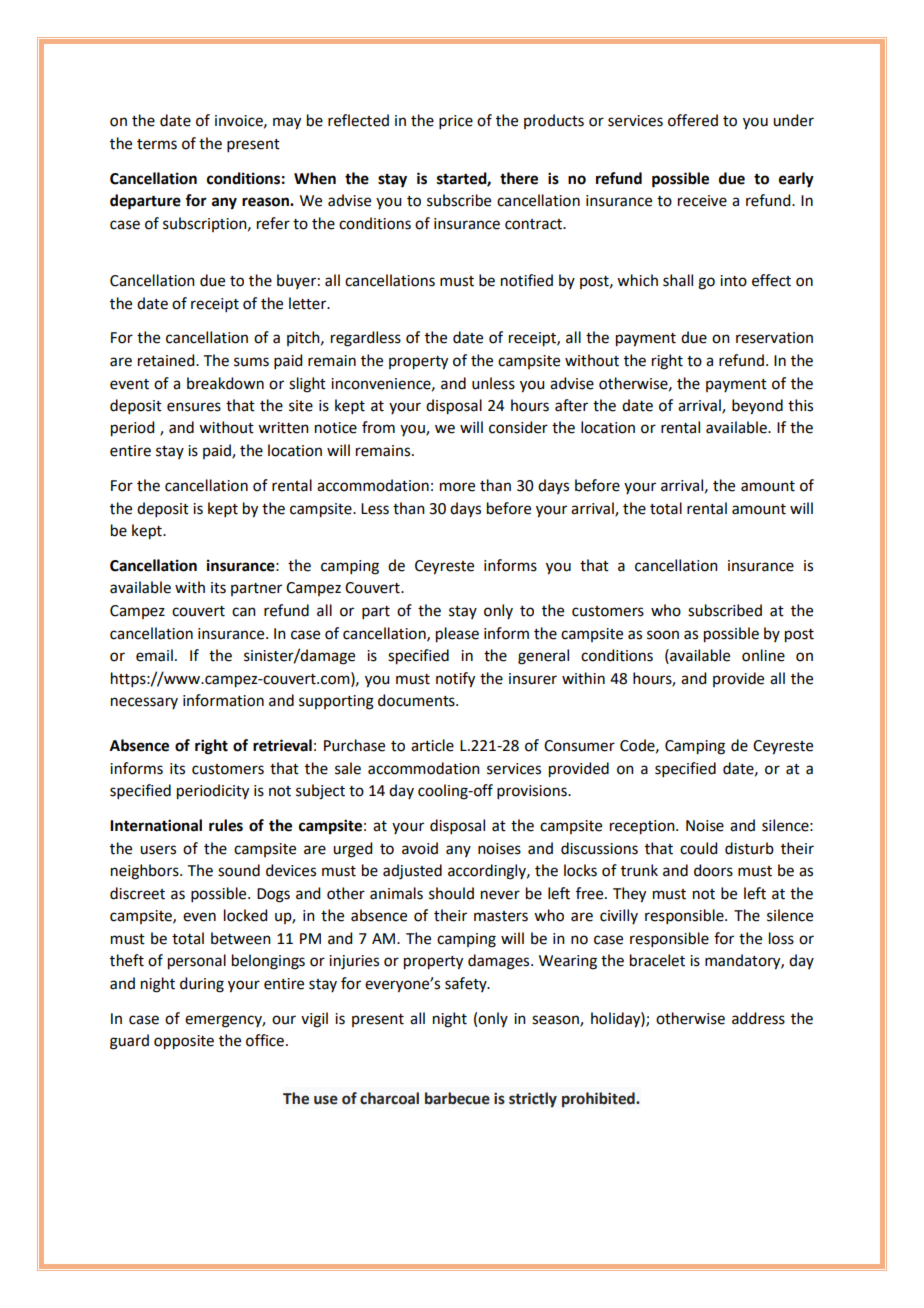 The height and width of the screenshot is (1308, 924). I want to click on address, so click(758, 1018).
